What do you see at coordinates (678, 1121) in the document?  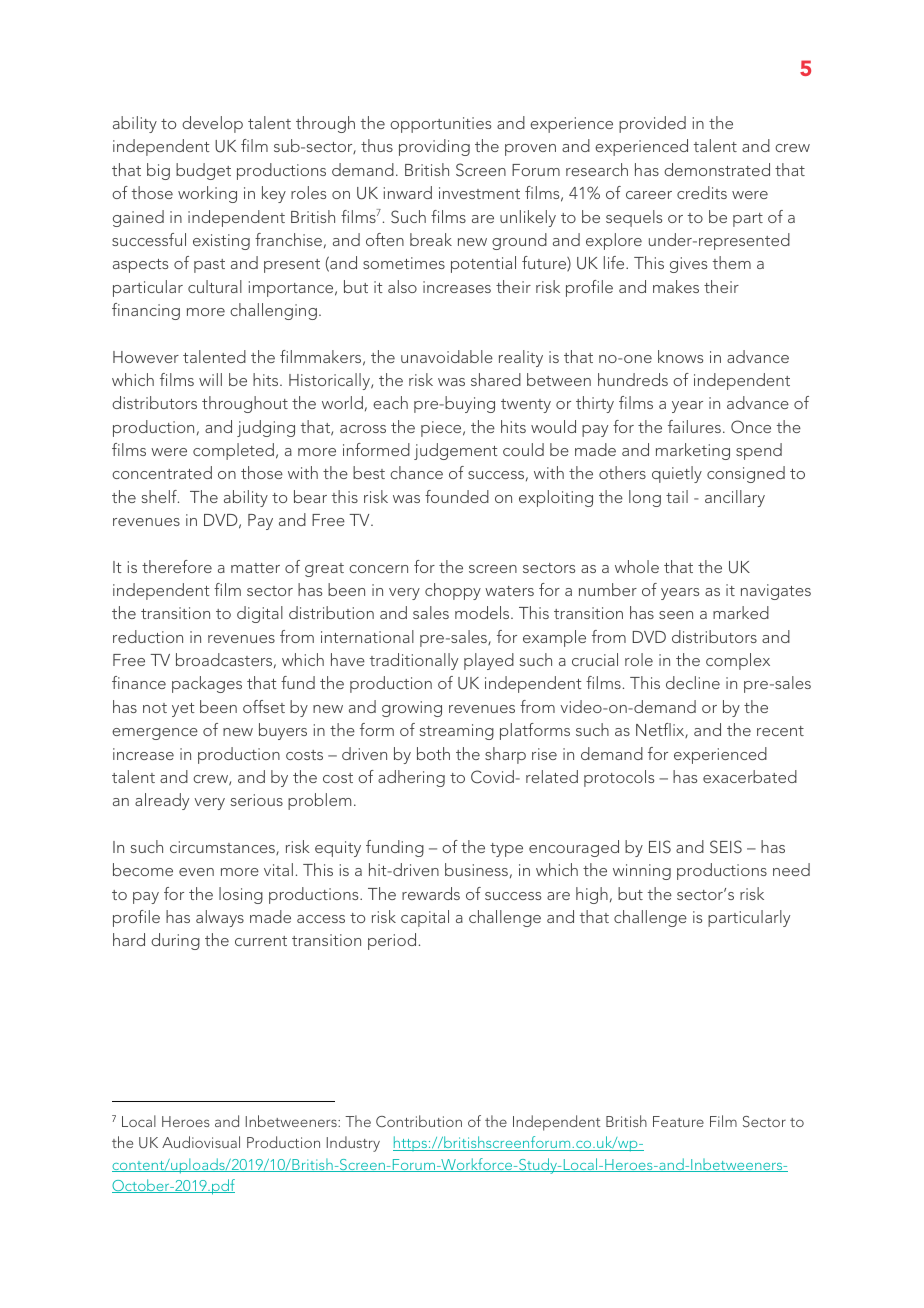 I see `Feature` at bounding box center [678, 1121].
